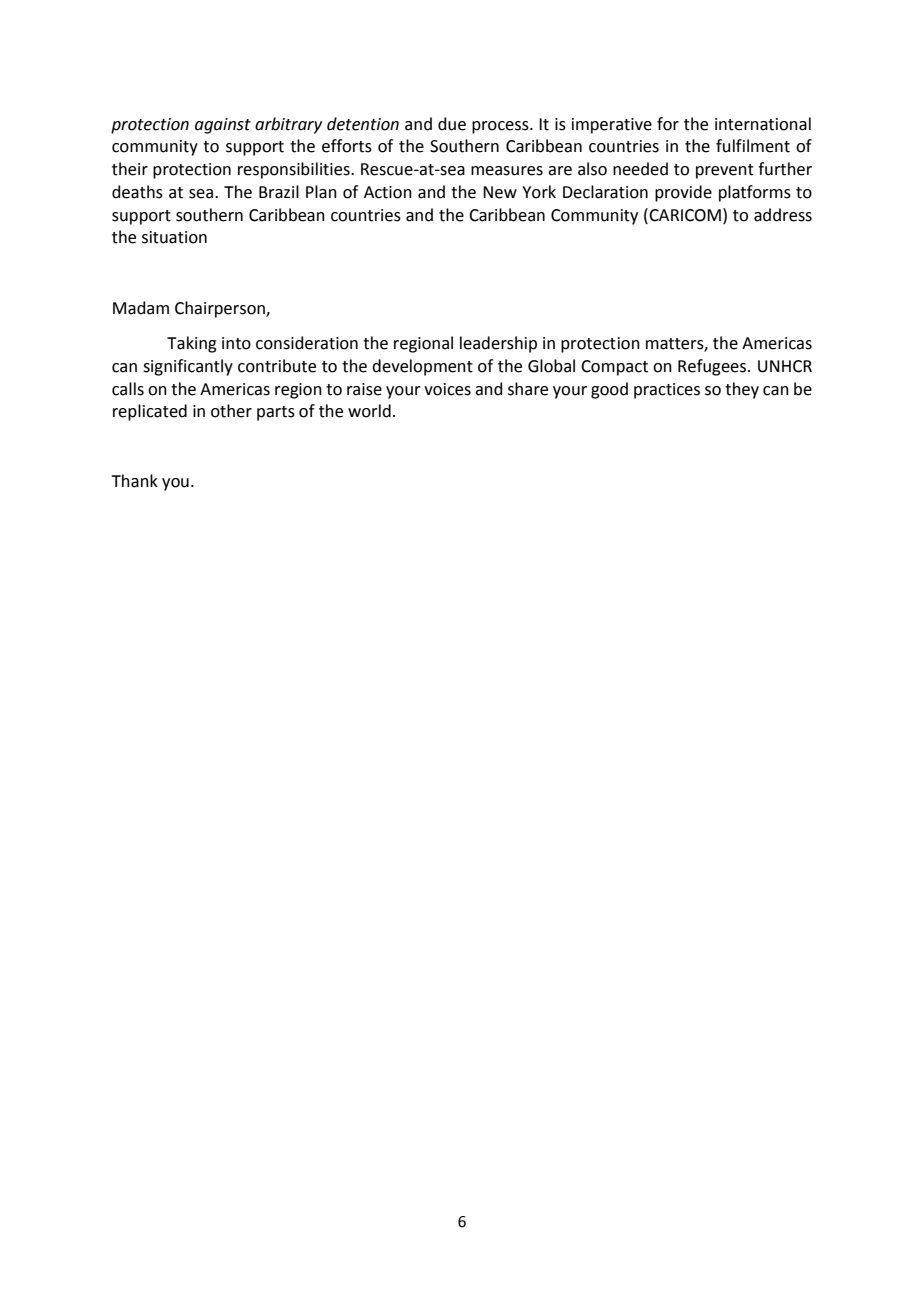  I want to click on due, so click(452, 124).
